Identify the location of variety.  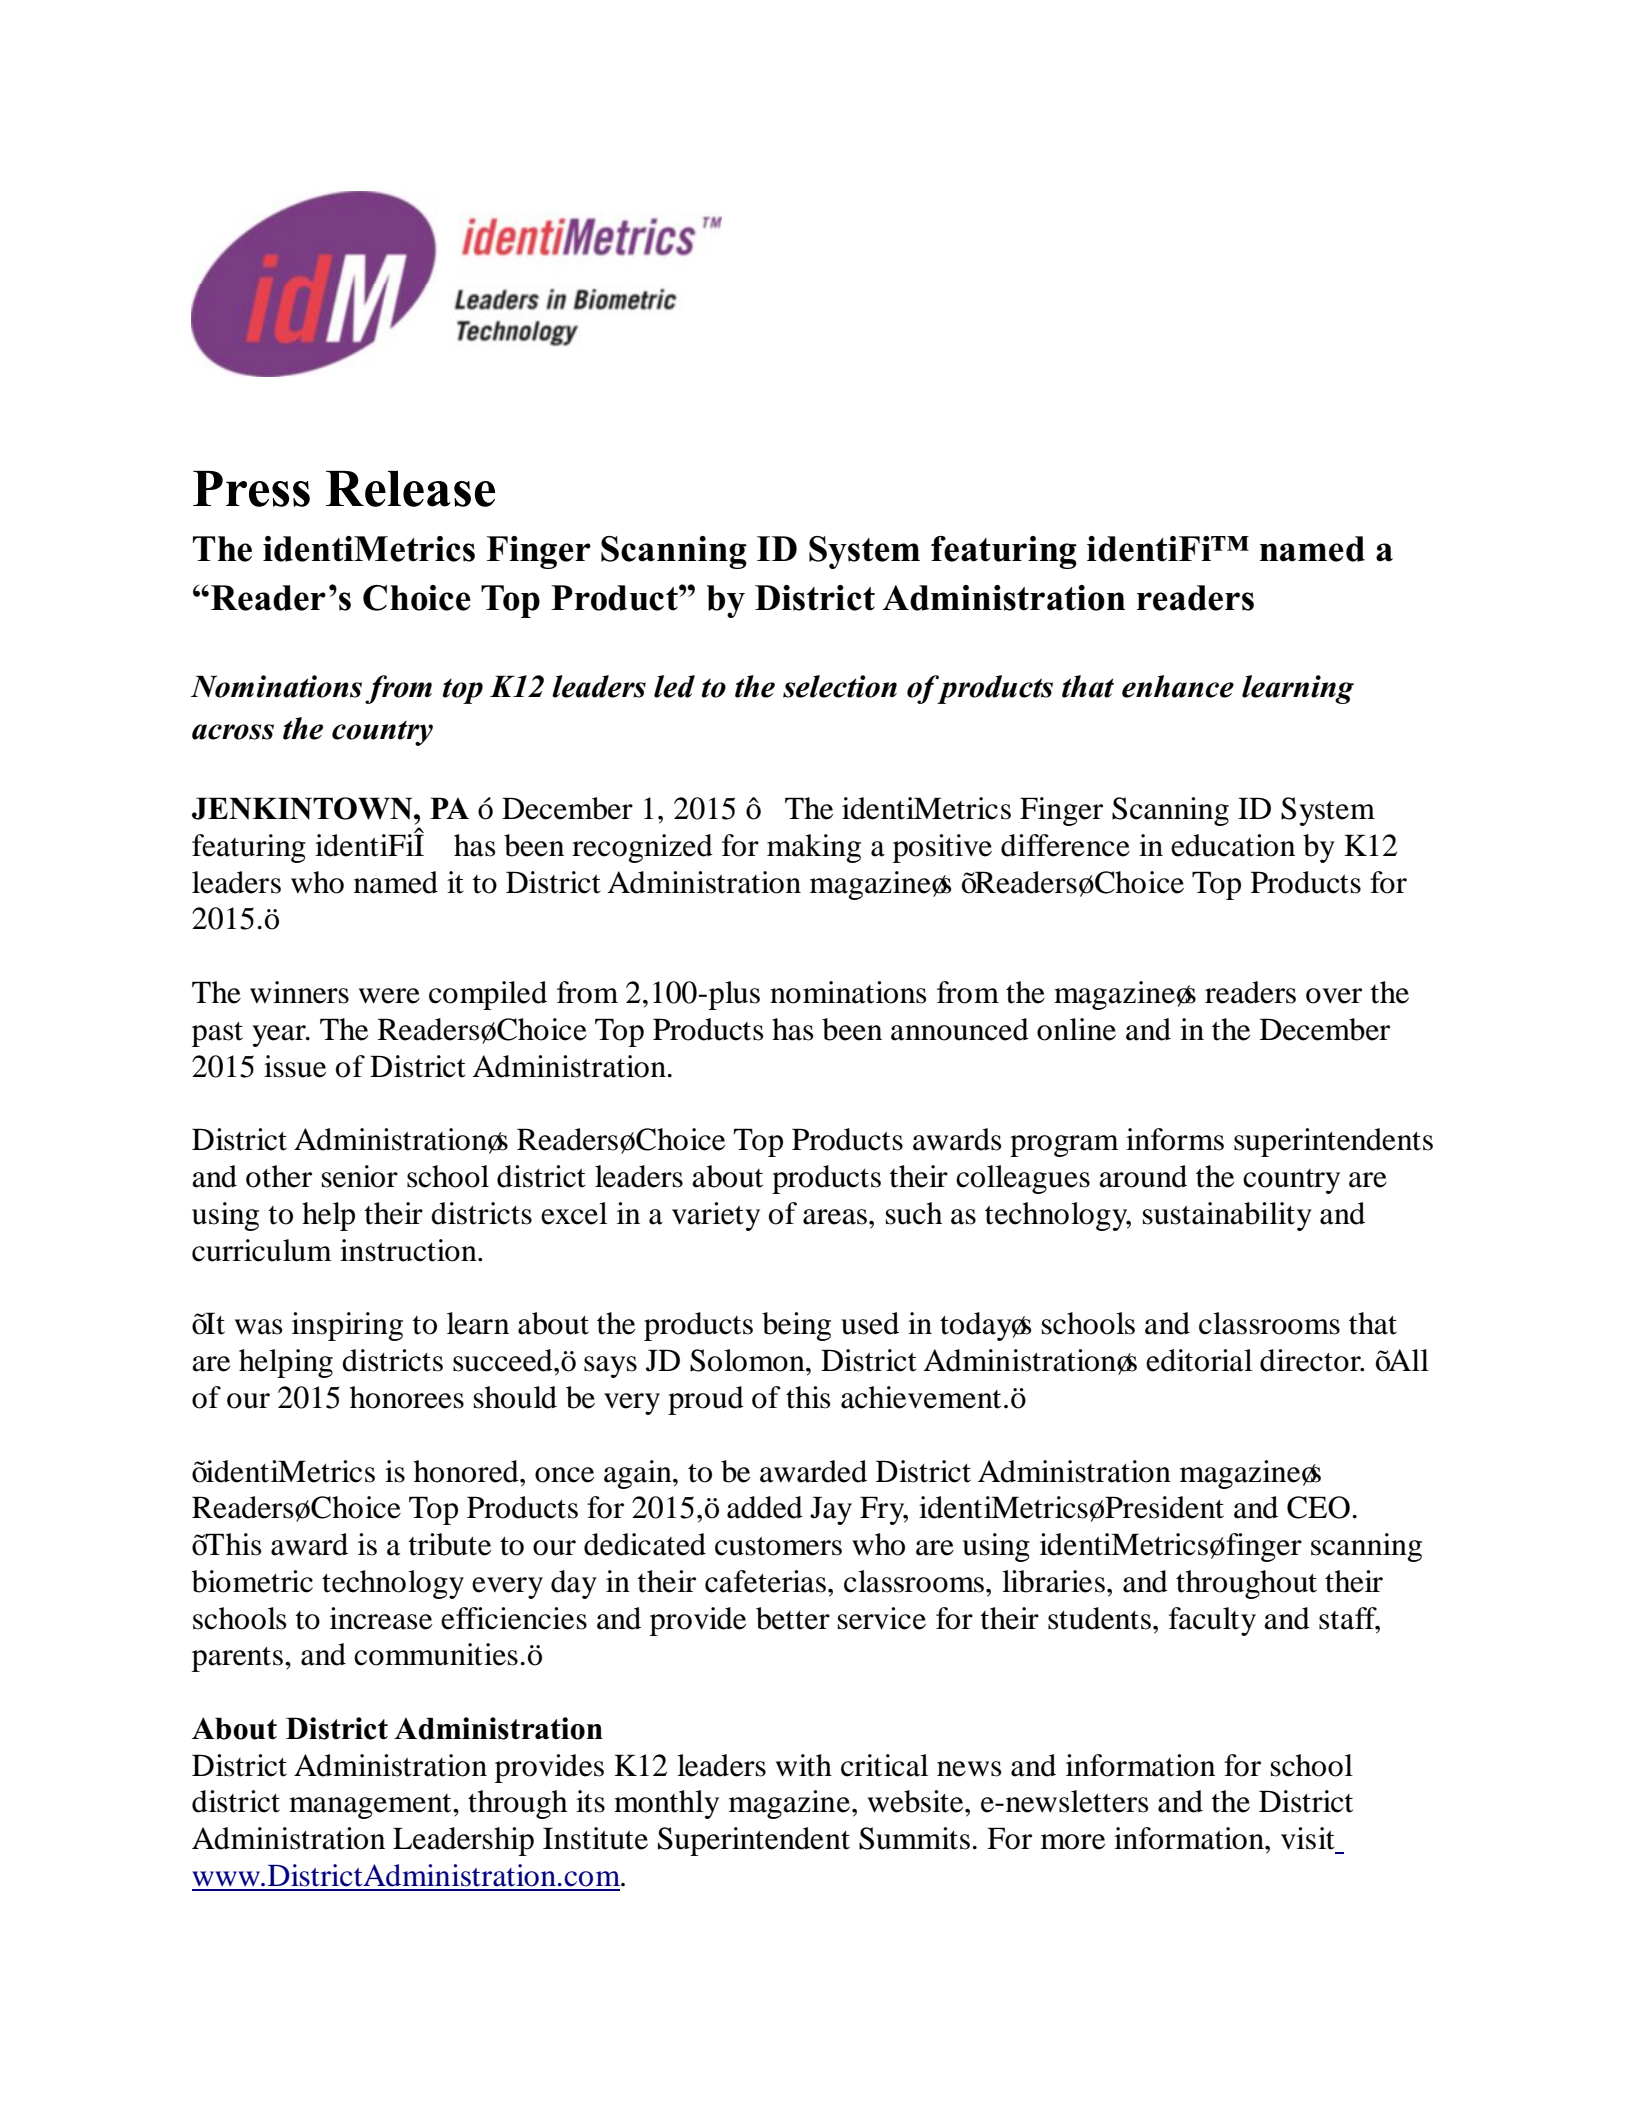
(716, 1216).
